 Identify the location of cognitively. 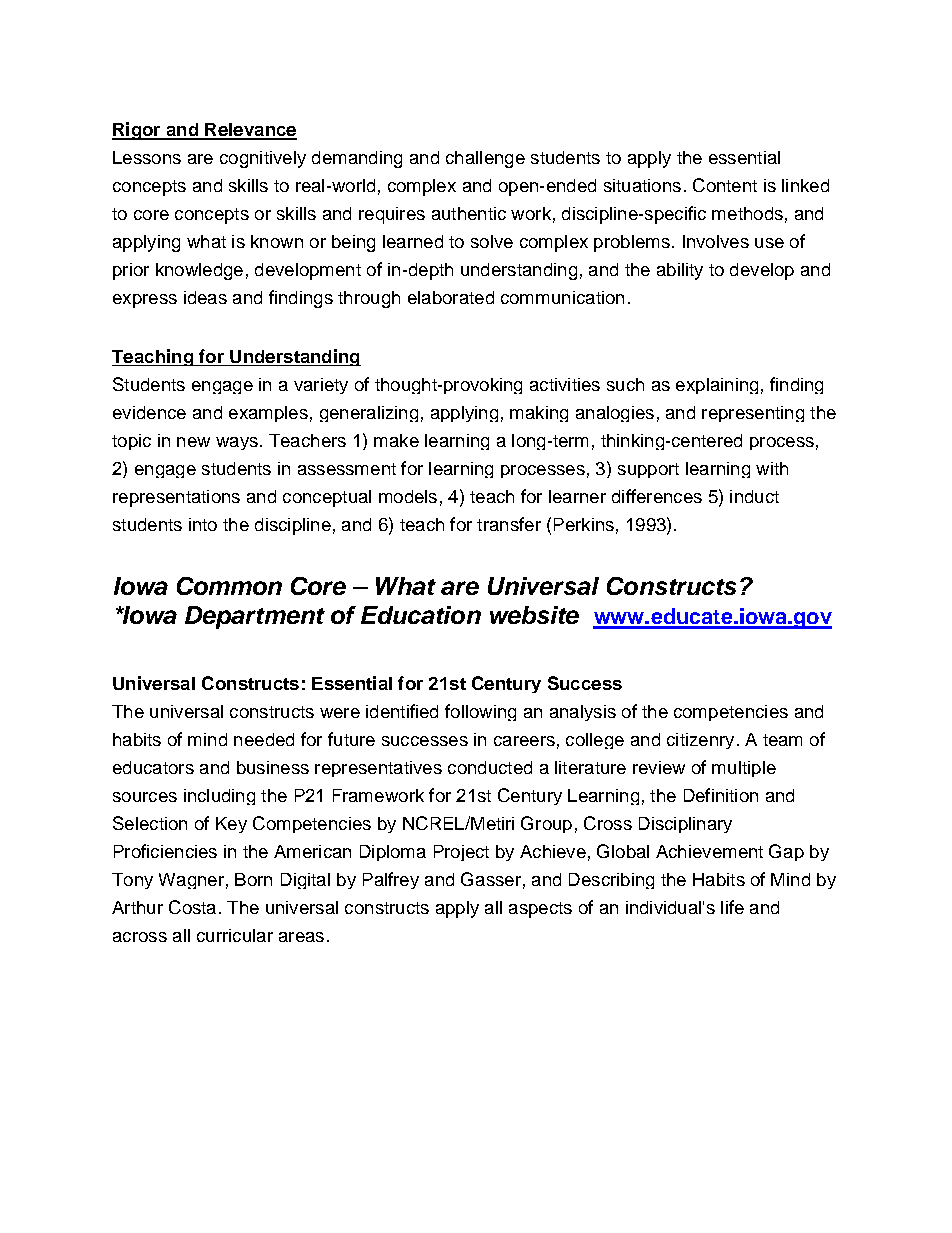
(263, 159).
